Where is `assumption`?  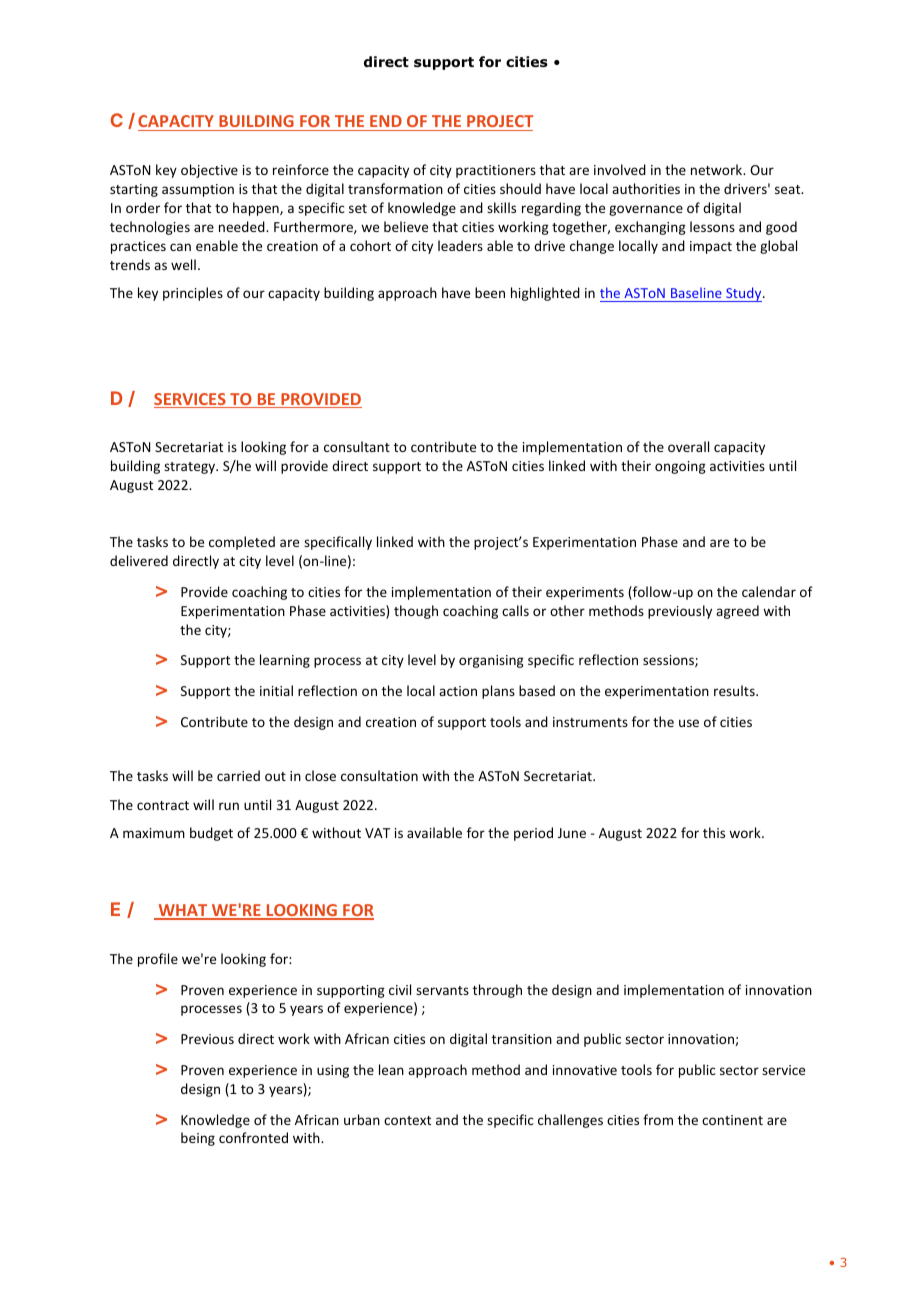 assumption is located at coordinates (198, 190).
